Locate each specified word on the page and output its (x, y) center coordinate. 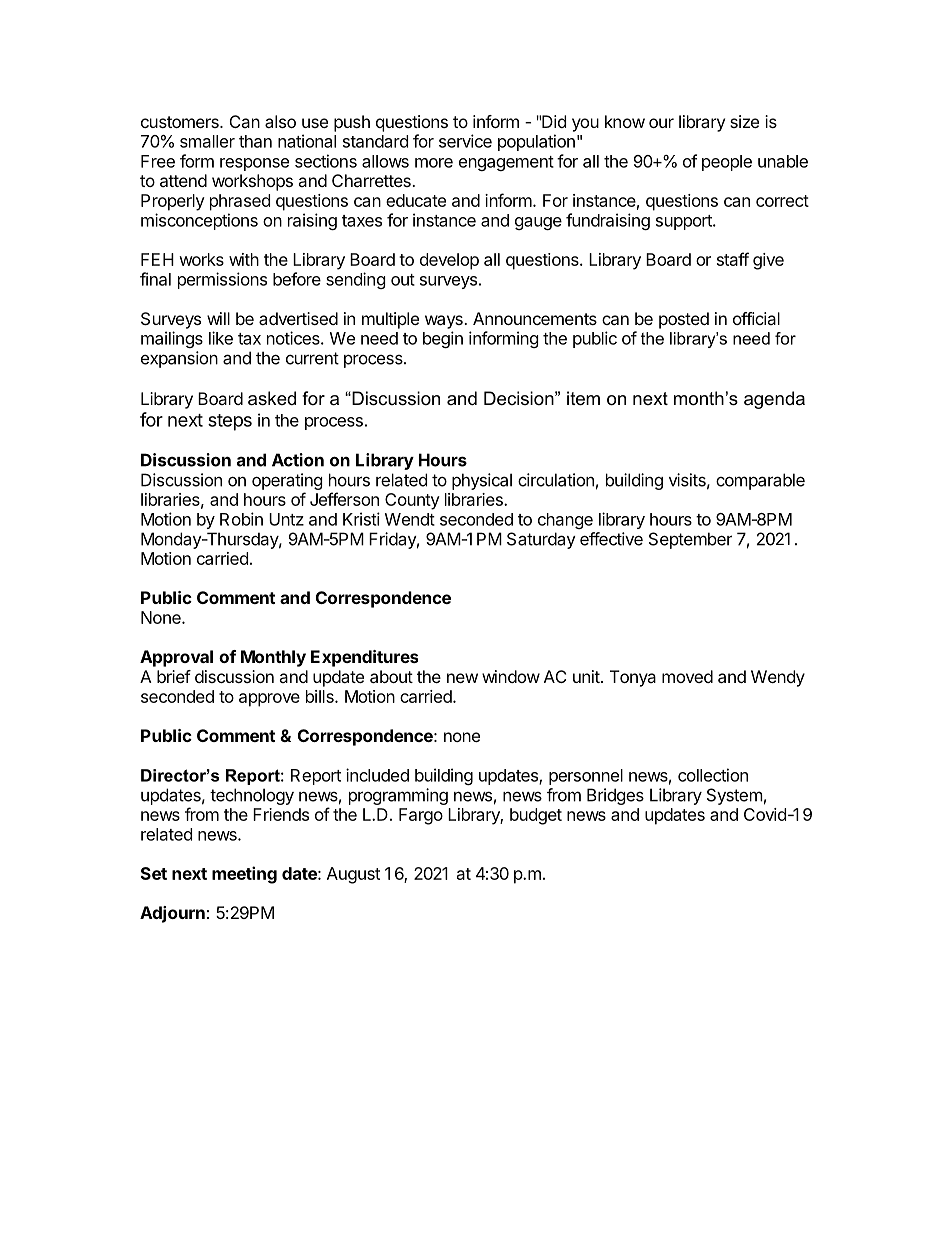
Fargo (421, 816)
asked (272, 398)
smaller (207, 141)
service (465, 141)
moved (687, 676)
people (727, 163)
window (511, 676)
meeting (244, 875)
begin (443, 339)
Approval (176, 658)
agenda (774, 400)
